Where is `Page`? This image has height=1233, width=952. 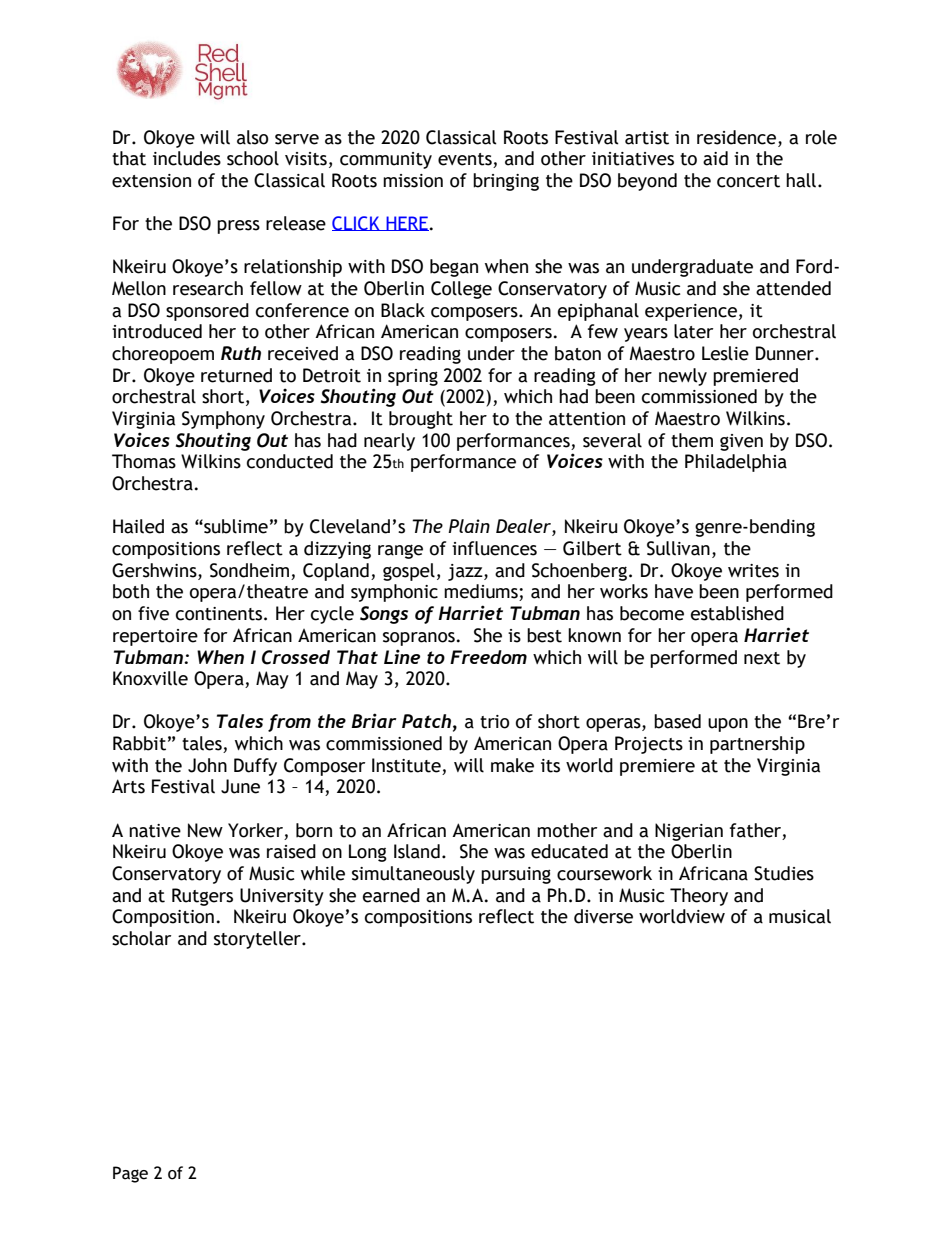 Page is located at coordinates (130, 1174).
